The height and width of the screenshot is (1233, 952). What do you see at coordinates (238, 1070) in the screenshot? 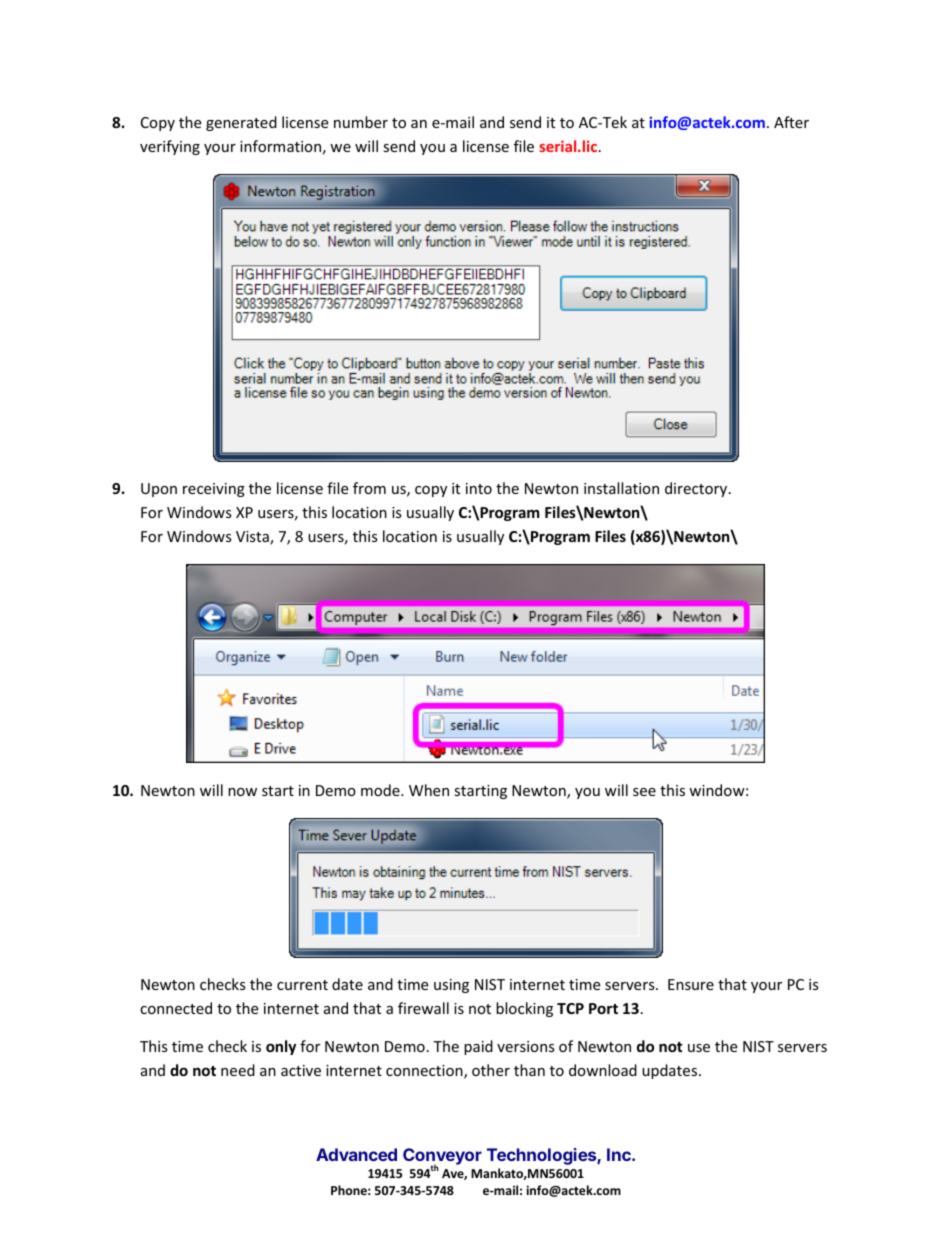
I see `need` at bounding box center [238, 1070].
